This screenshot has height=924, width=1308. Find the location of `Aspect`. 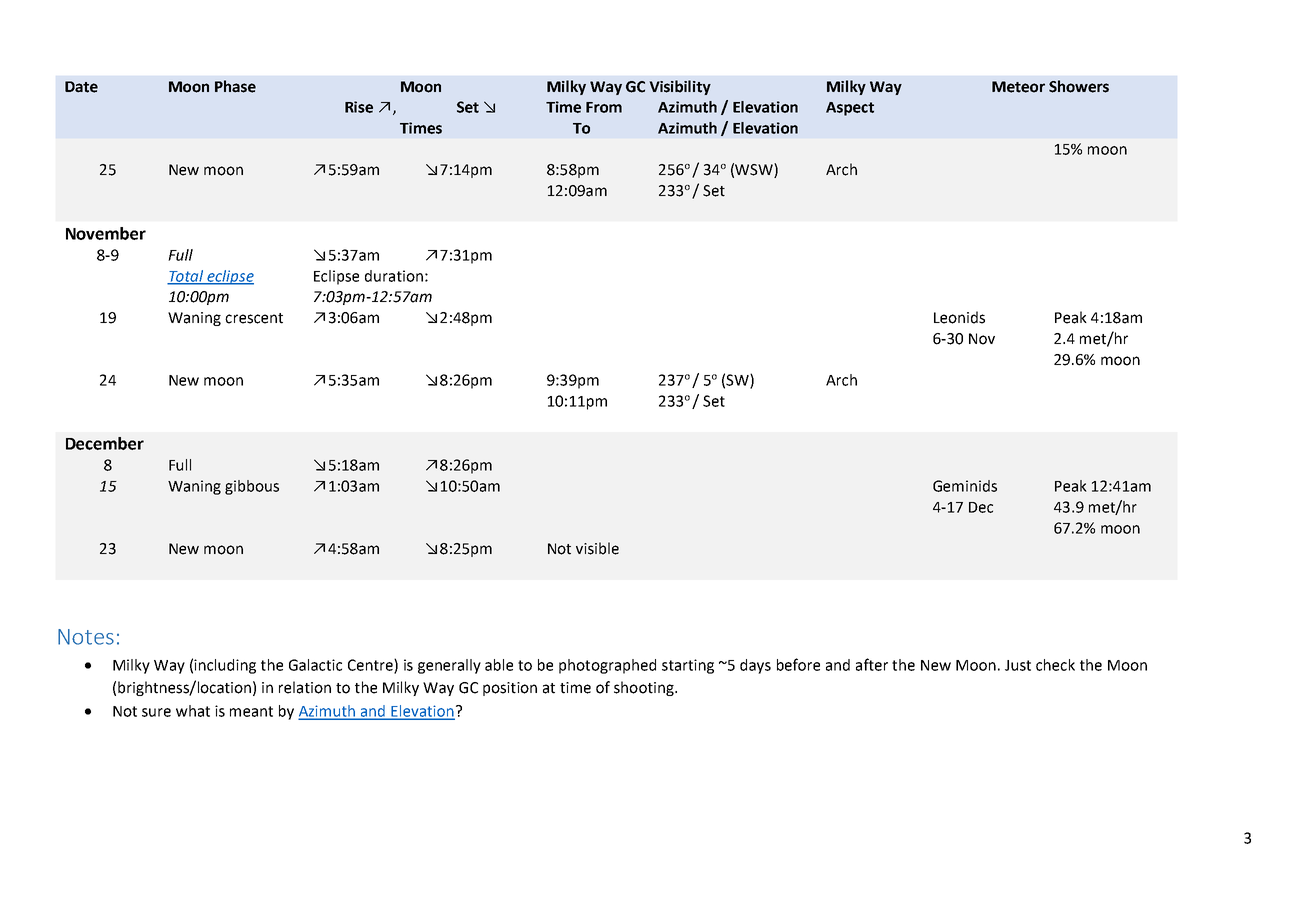

Aspect is located at coordinates (850, 109).
